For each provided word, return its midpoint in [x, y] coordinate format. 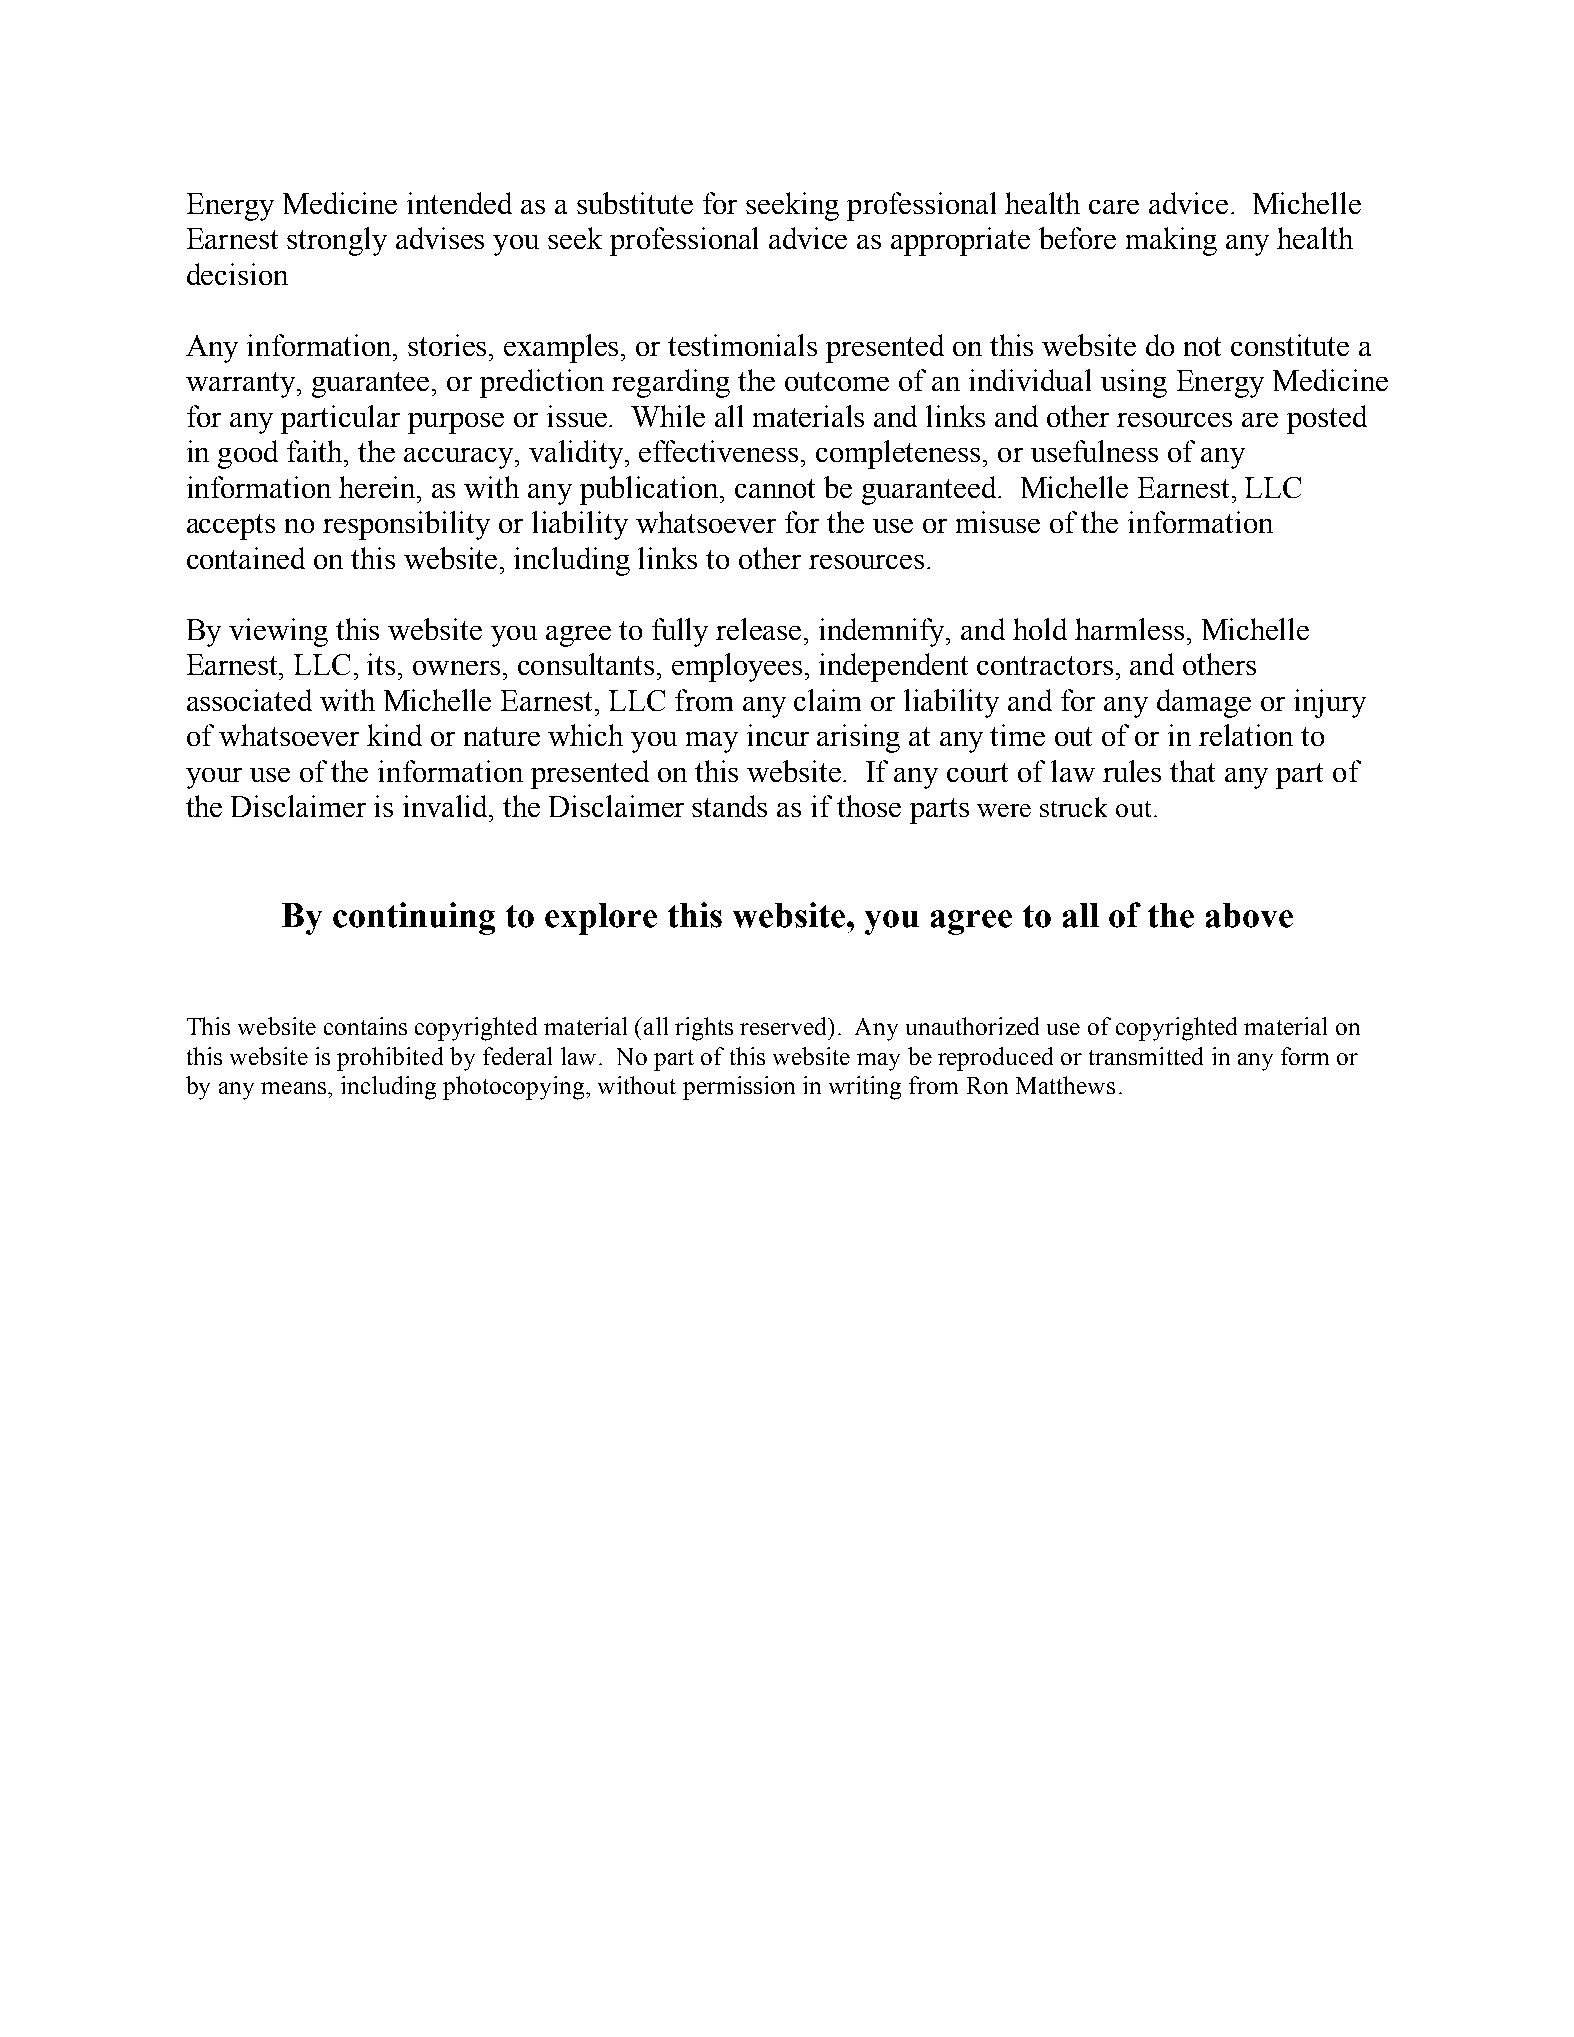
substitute [635, 203]
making [1171, 241]
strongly [337, 241]
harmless [1129, 629]
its [381, 664]
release [758, 629]
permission [739, 1088]
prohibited [390, 1059]
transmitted [1146, 1056]
